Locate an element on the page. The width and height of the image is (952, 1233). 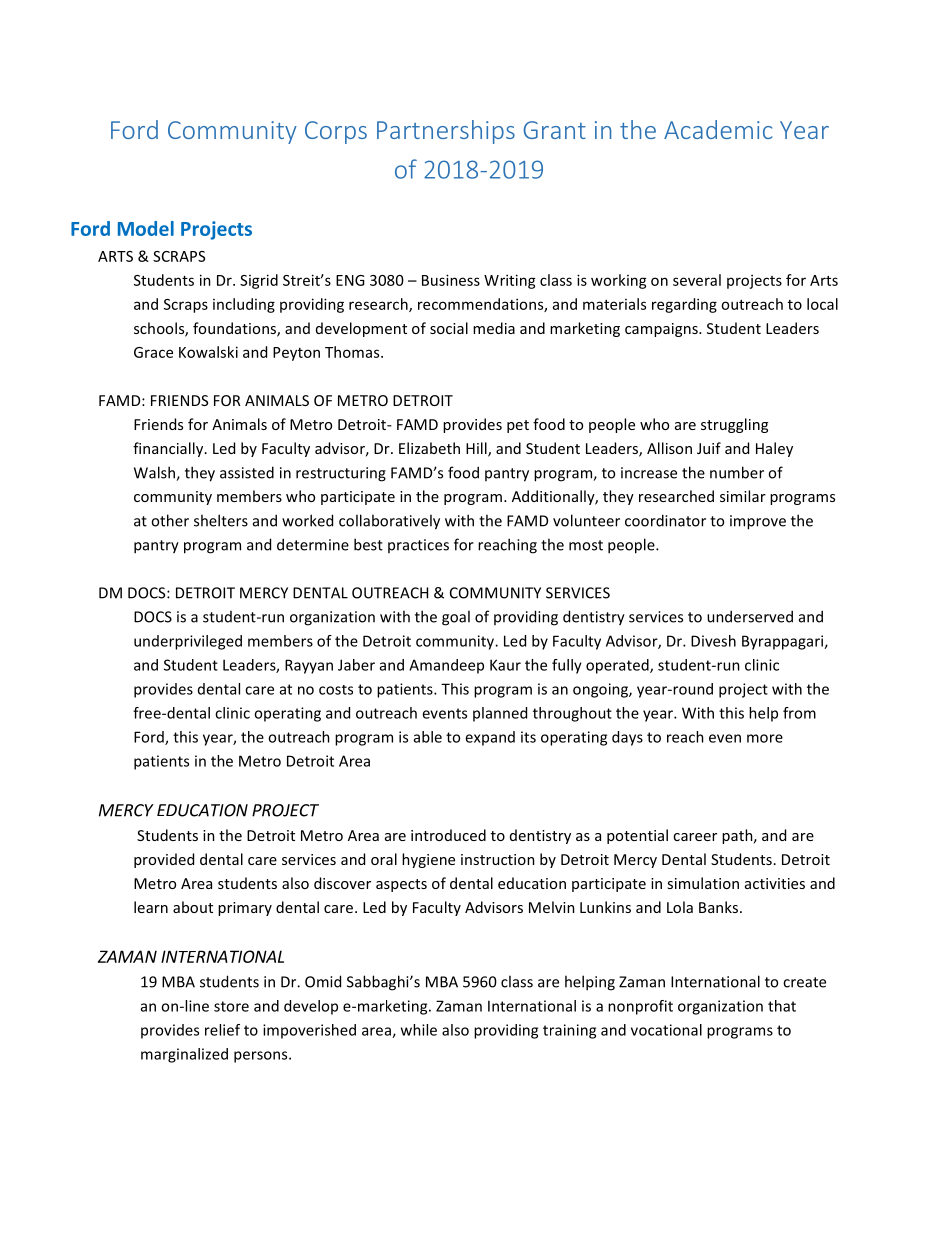
while is located at coordinates (419, 1030).
